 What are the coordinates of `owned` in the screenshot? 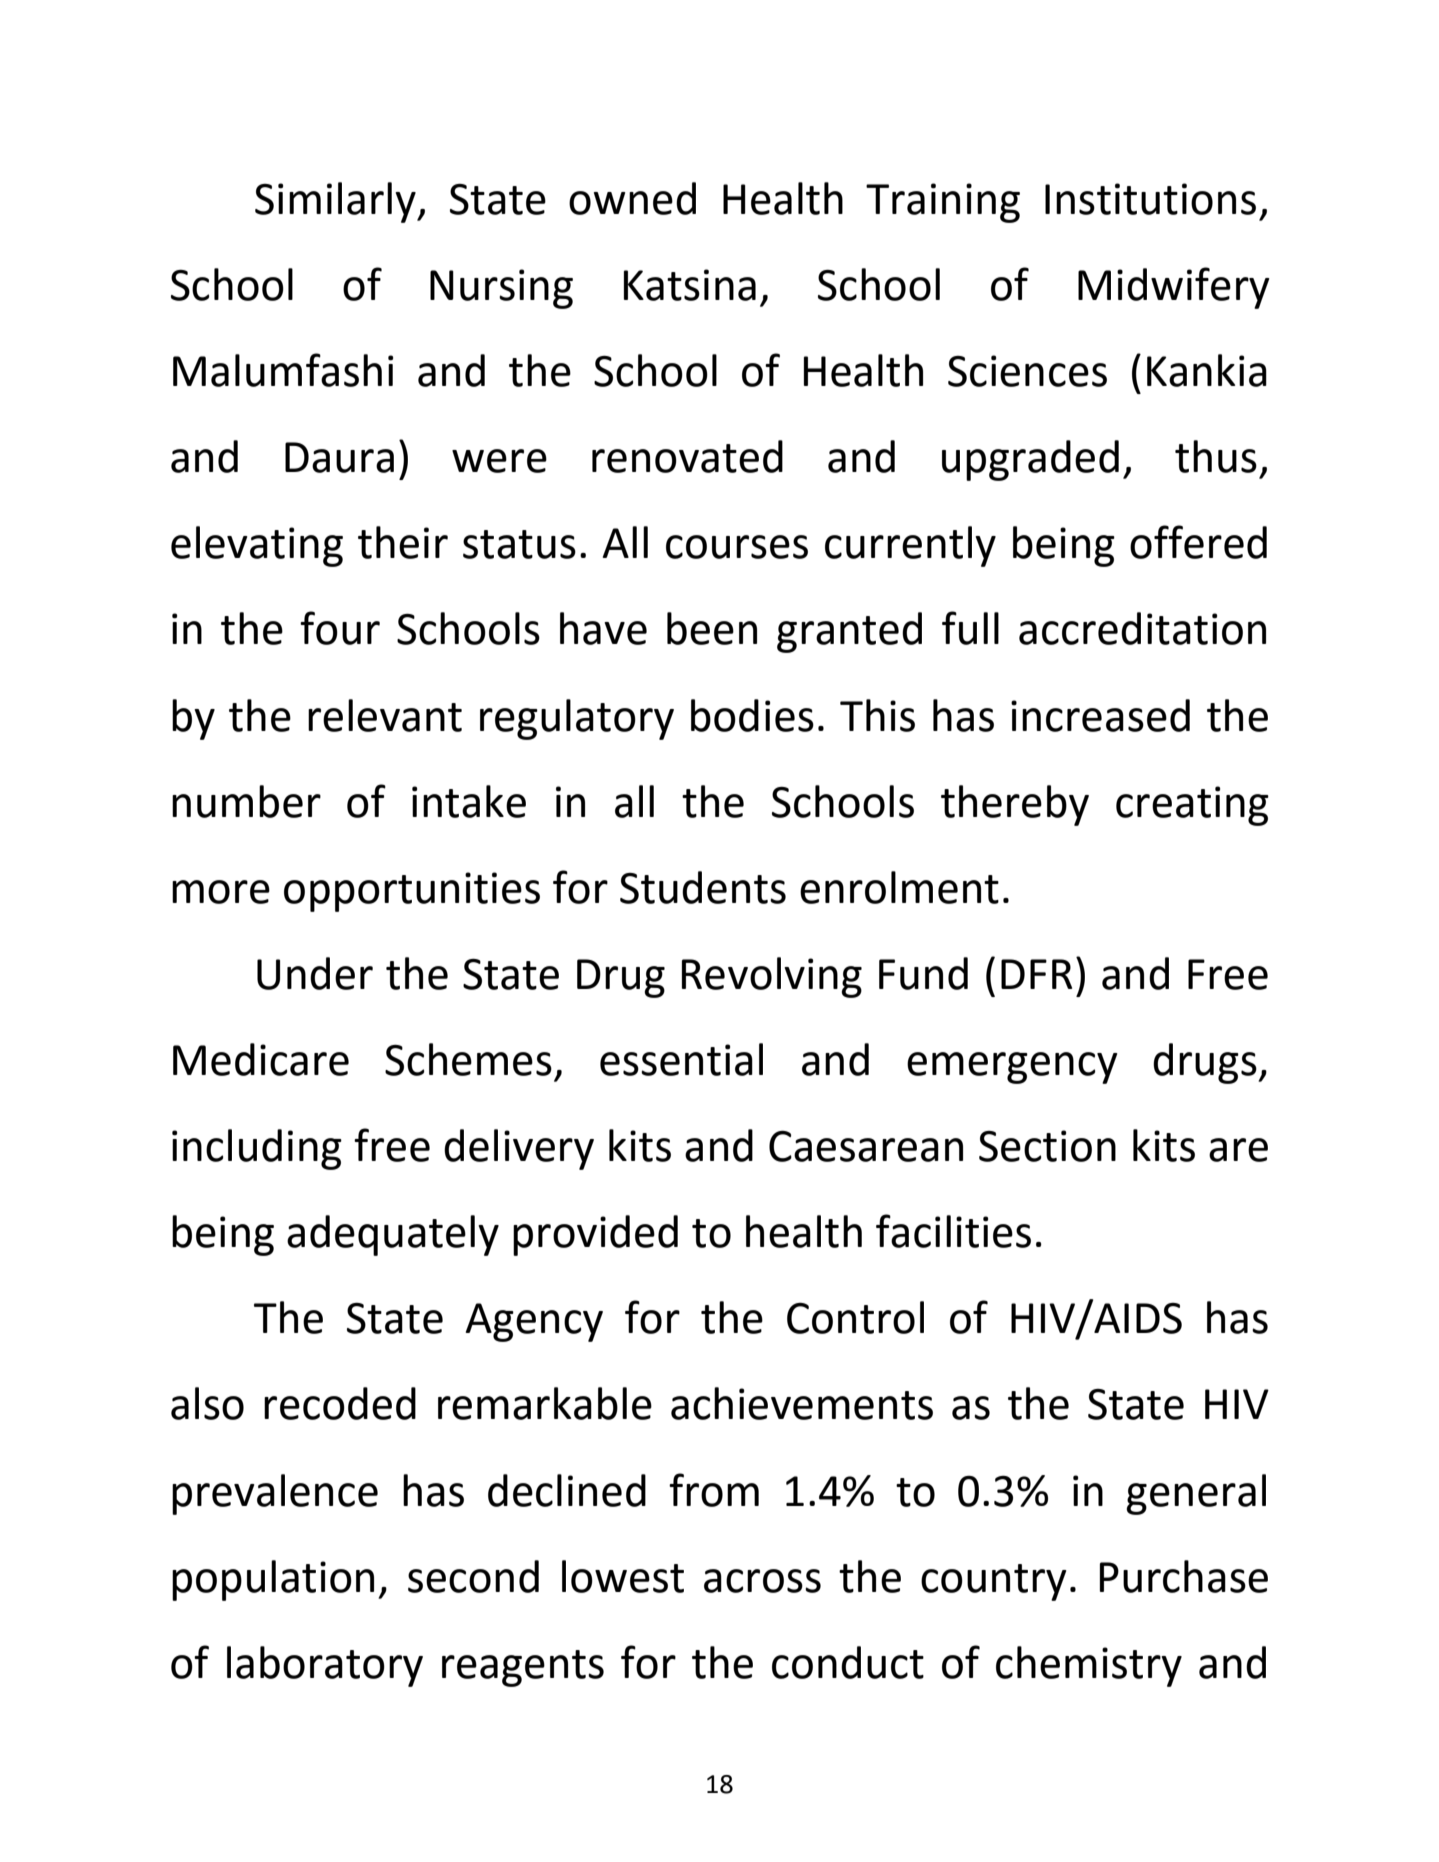 It's located at (632, 198).
